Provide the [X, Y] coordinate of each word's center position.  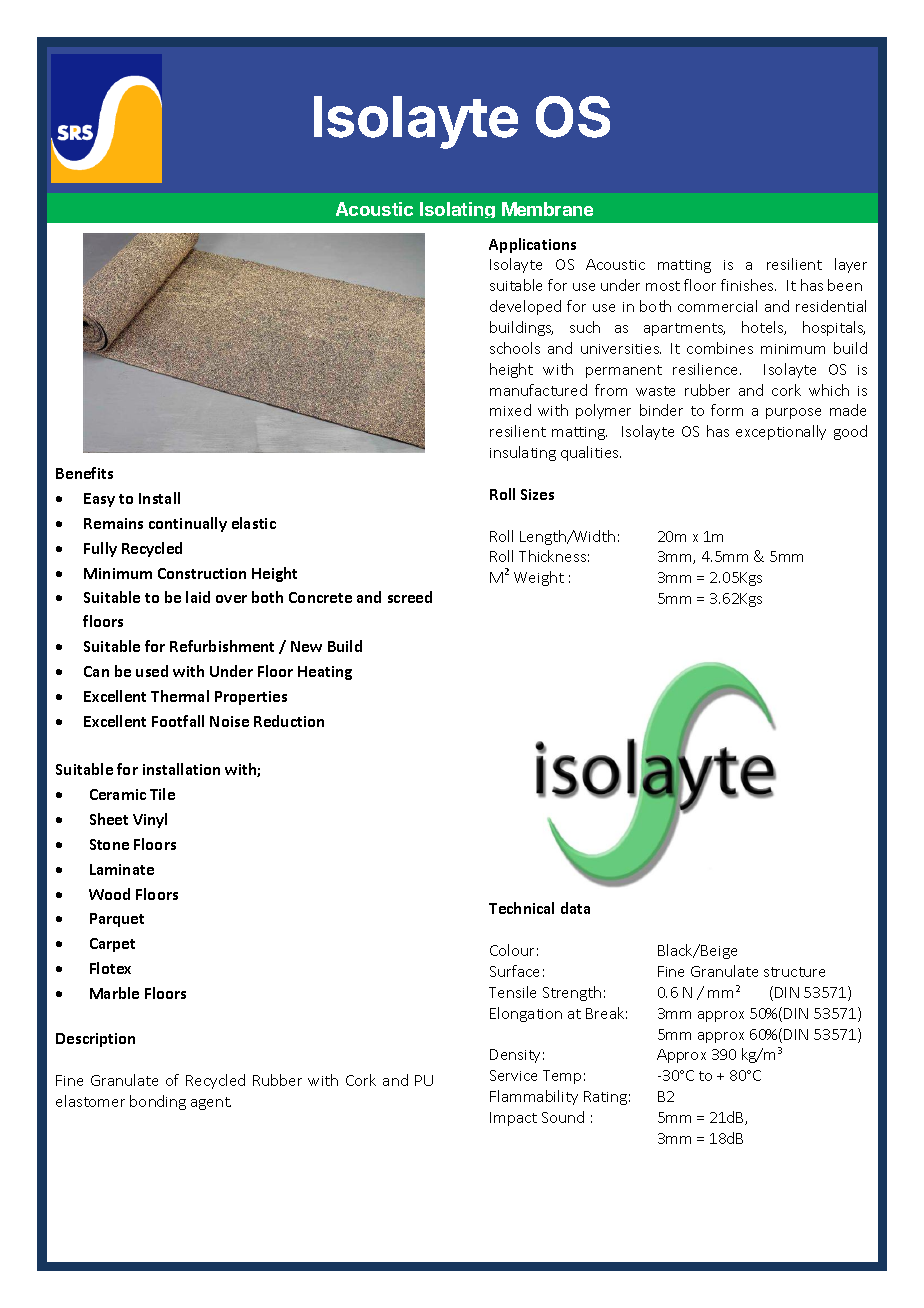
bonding [158, 1102]
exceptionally [781, 432]
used [152, 671]
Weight [539, 578]
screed [410, 597]
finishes [748, 285]
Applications [532, 245]
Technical [521, 908]
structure [794, 972]
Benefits [84, 473]
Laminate [122, 869]
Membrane [547, 209]
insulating [523, 453]
